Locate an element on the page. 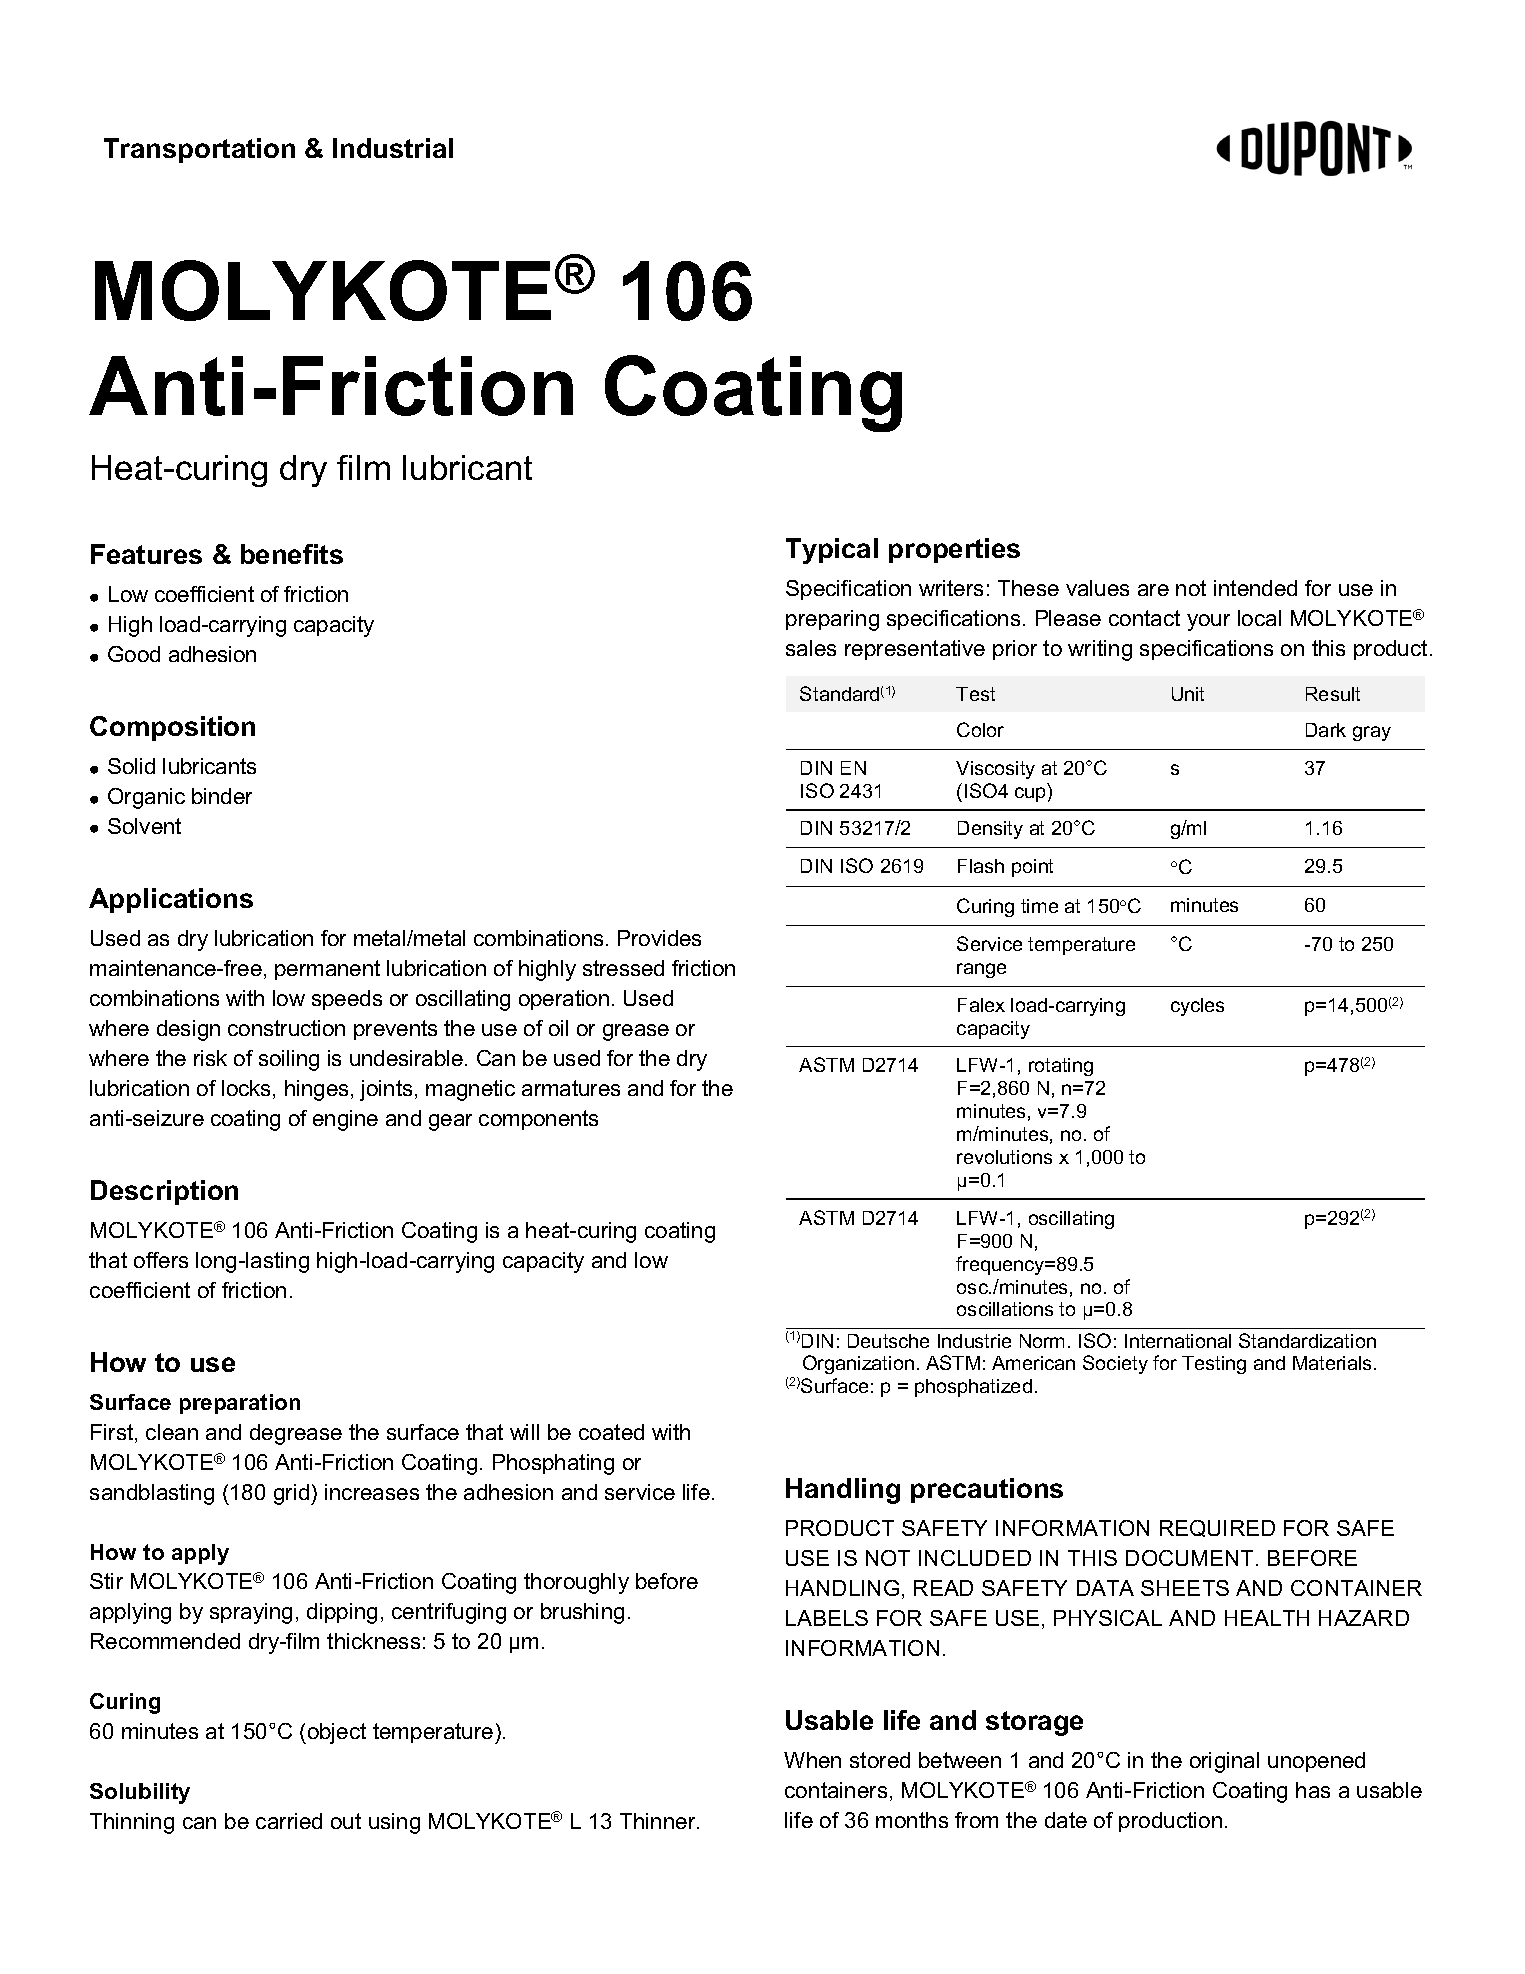  Industrial is located at coordinates (393, 148).
